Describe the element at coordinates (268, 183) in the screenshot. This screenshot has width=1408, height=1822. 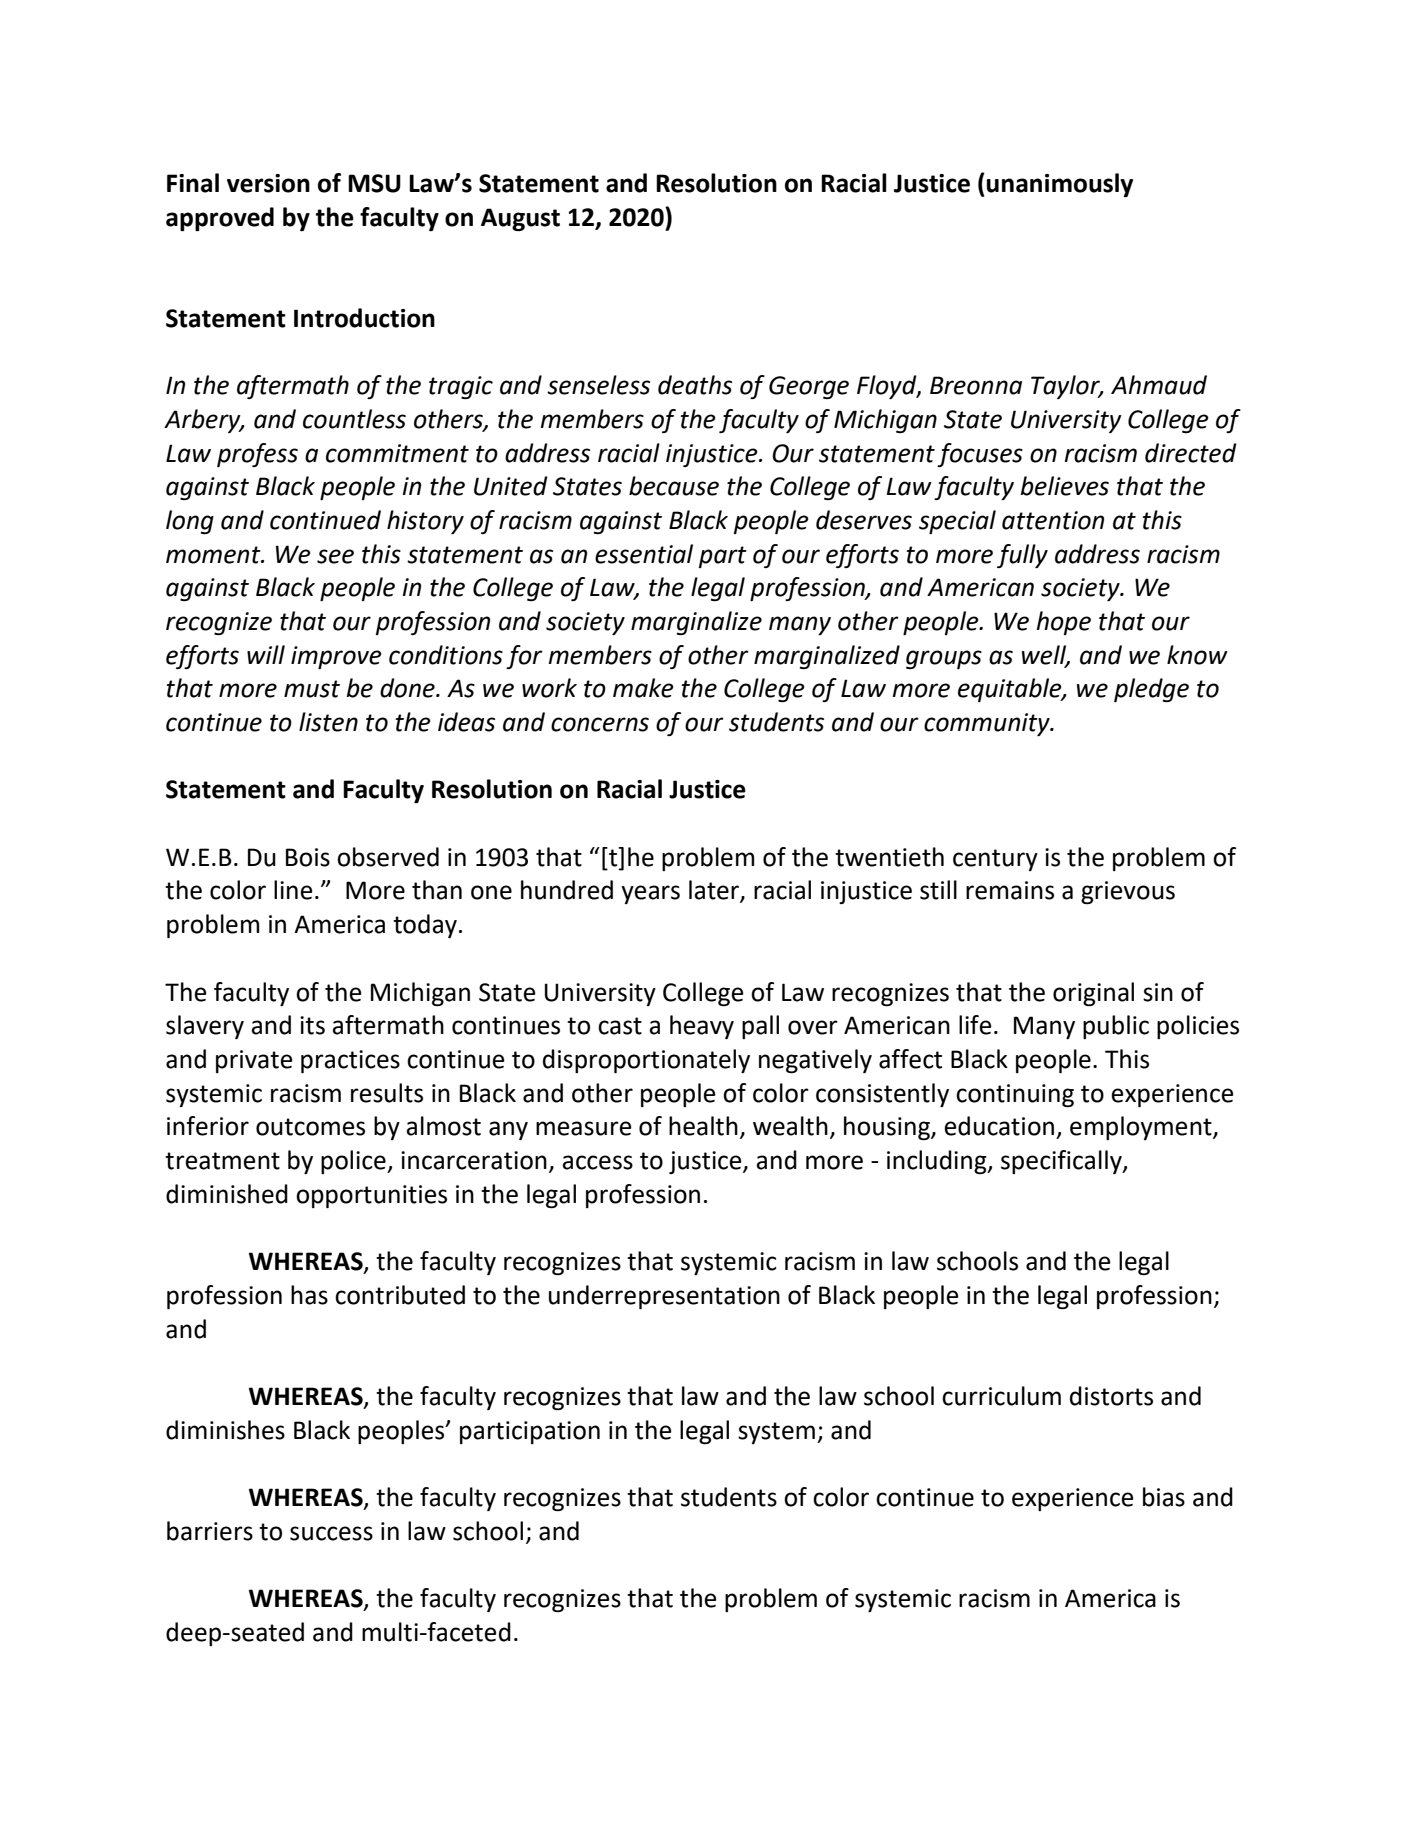
I see `version` at that location.
